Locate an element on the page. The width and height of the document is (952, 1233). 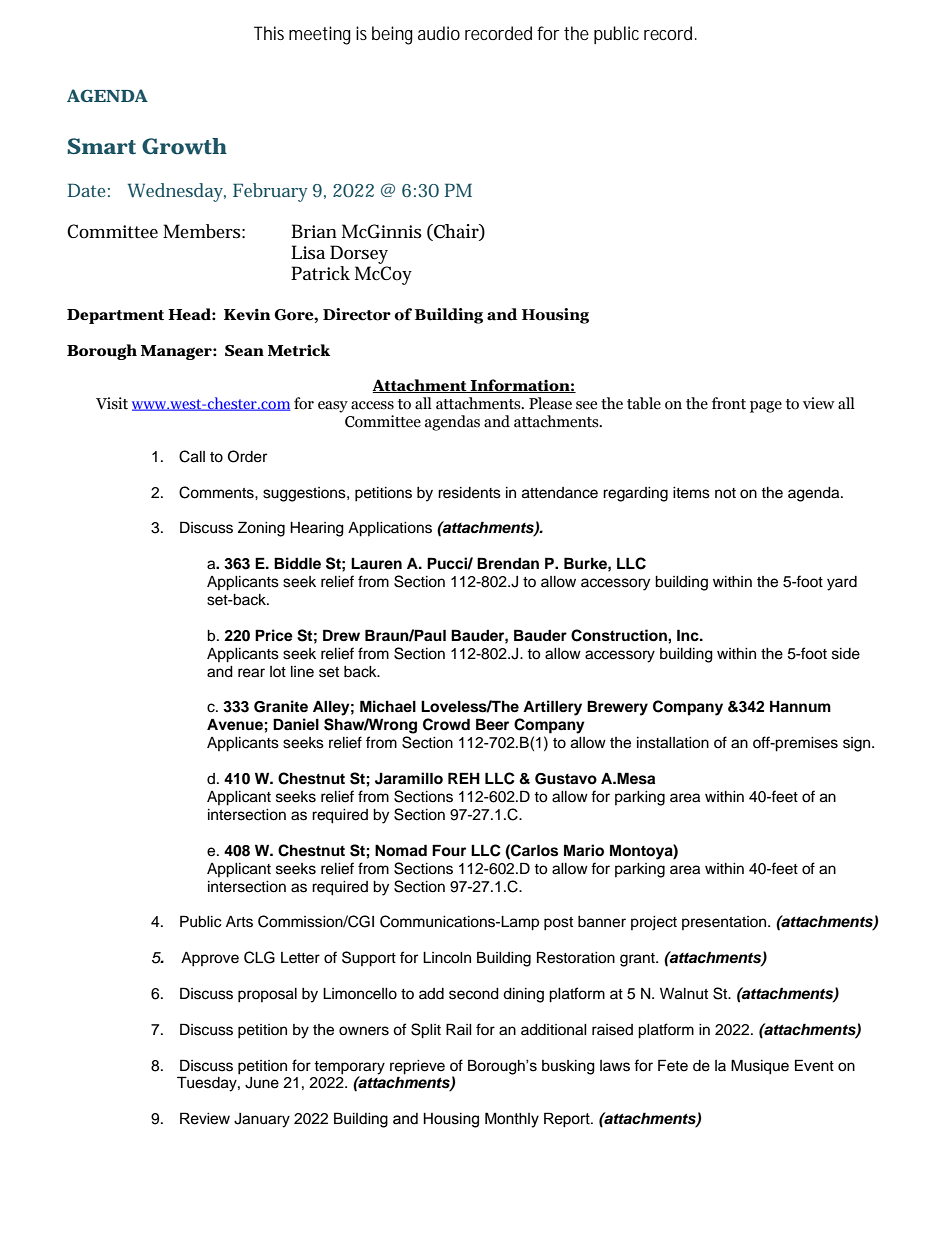
Information is located at coordinates (520, 386).
